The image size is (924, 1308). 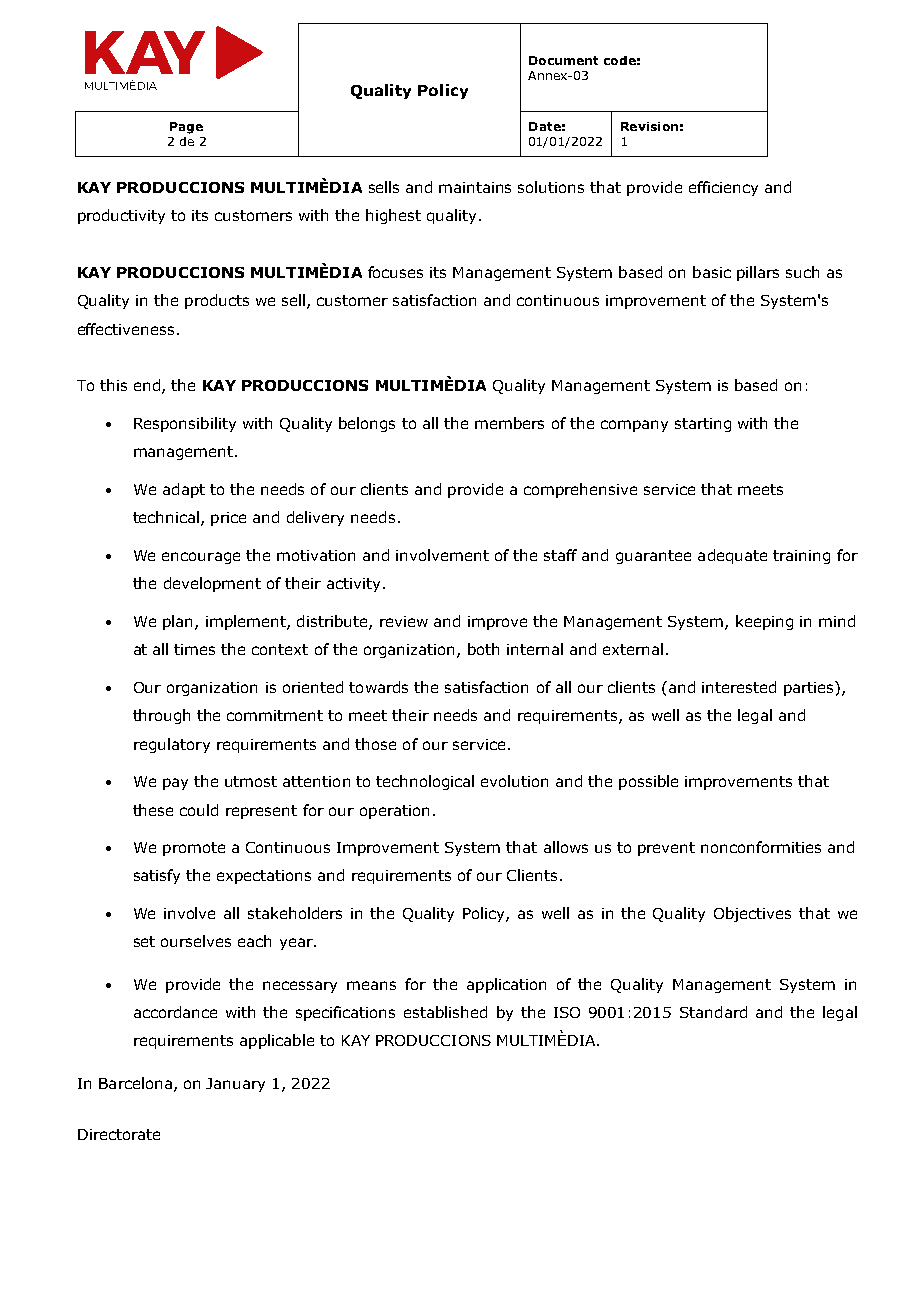 I want to click on Standard, so click(x=713, y=1012).
